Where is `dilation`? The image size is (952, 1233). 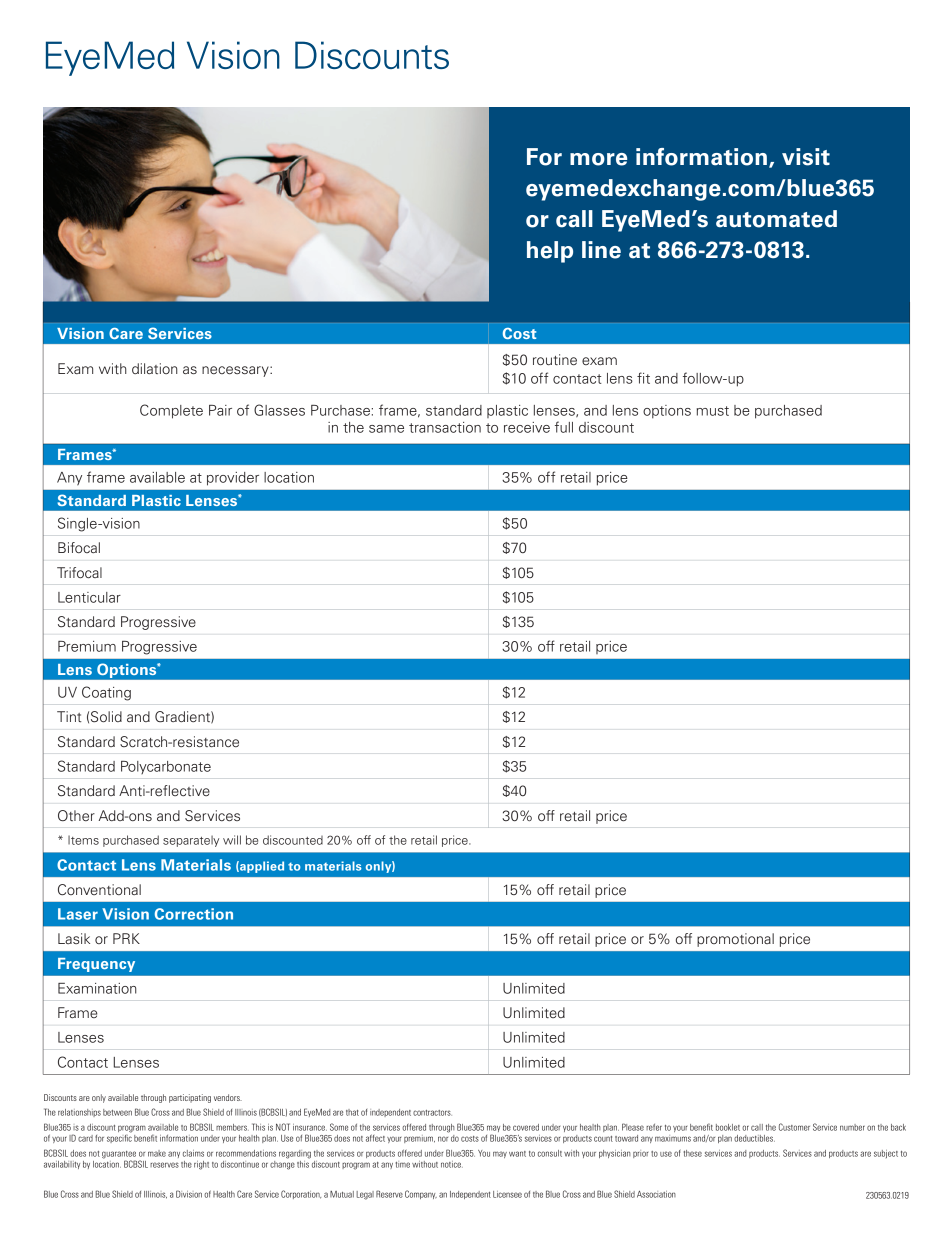 dilation is located at coordinates (155, 368).
